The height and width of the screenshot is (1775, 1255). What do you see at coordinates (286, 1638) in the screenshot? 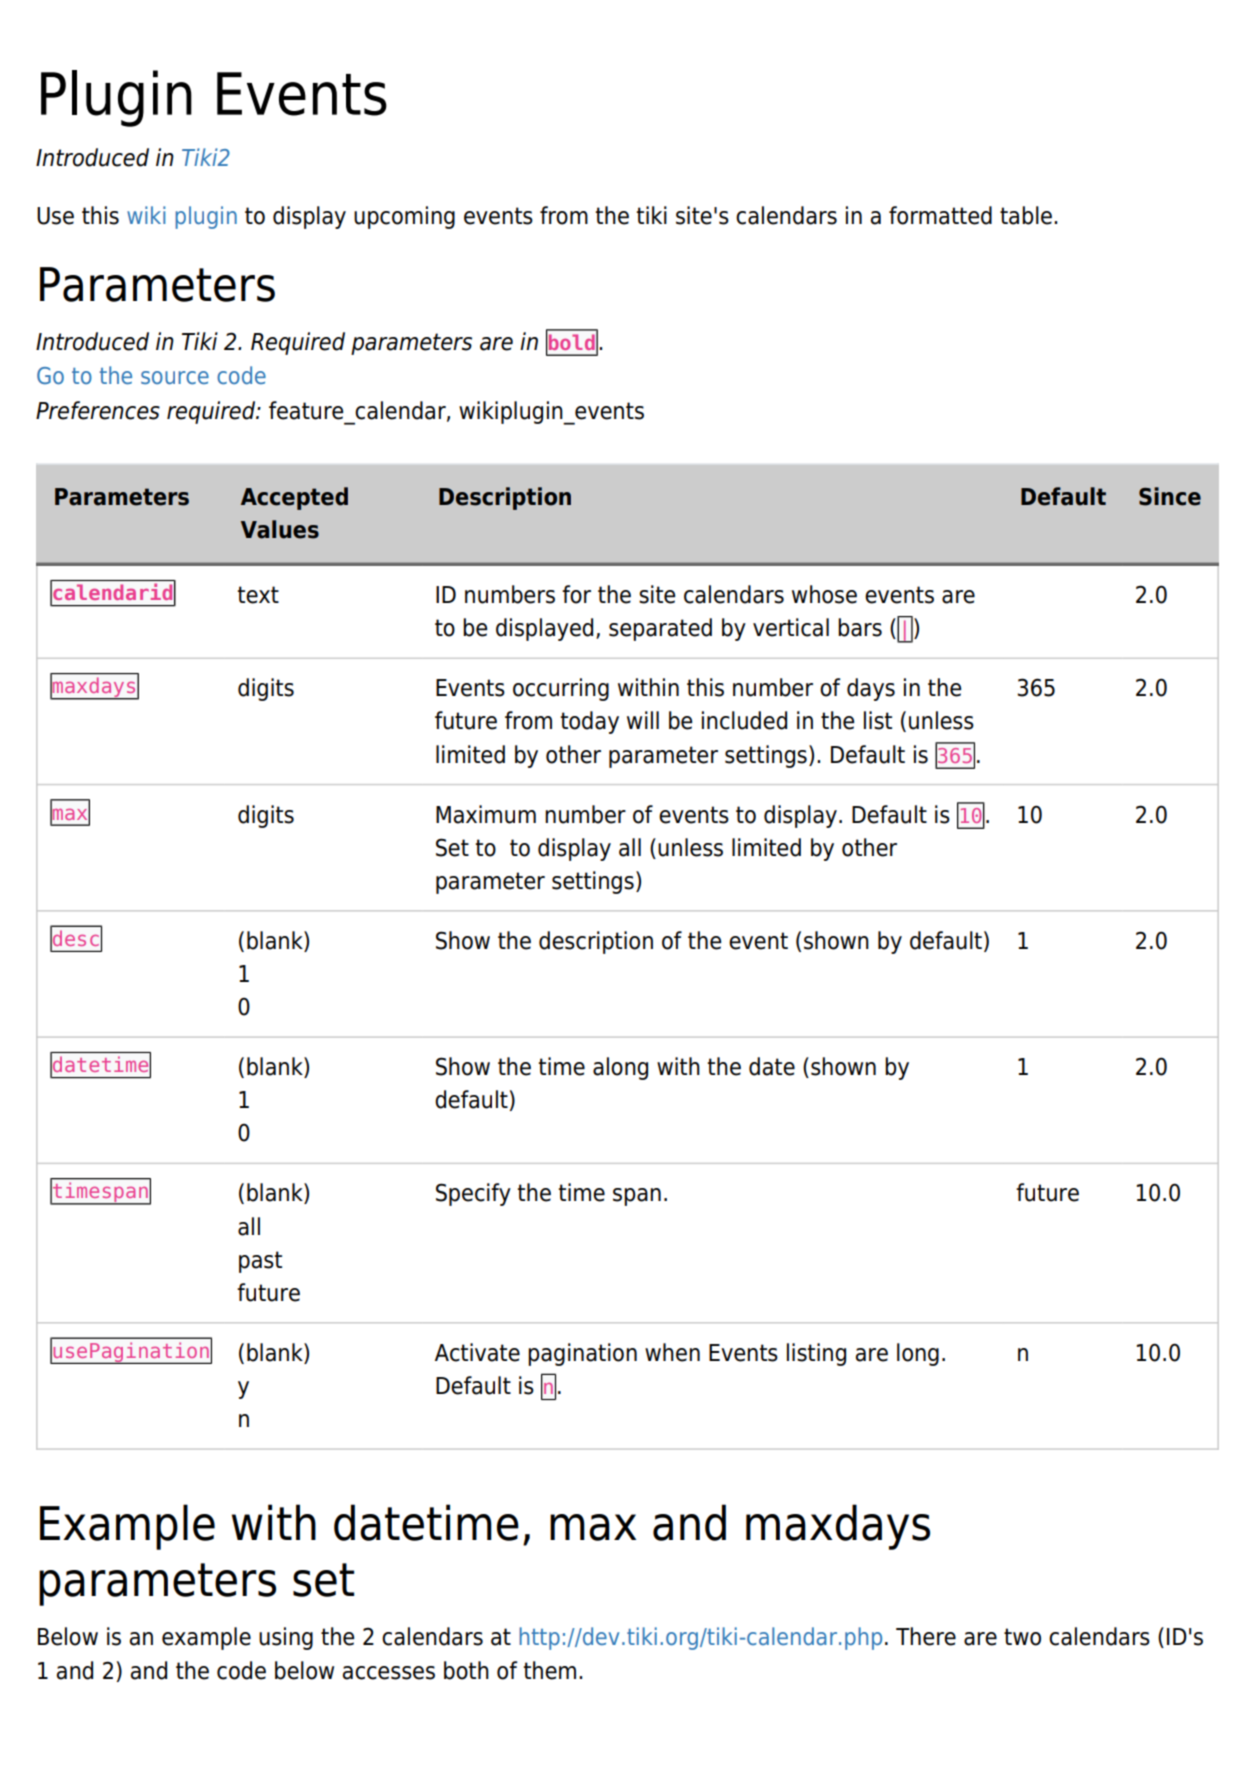
I see `using` at bounding box center [286, 1638].
